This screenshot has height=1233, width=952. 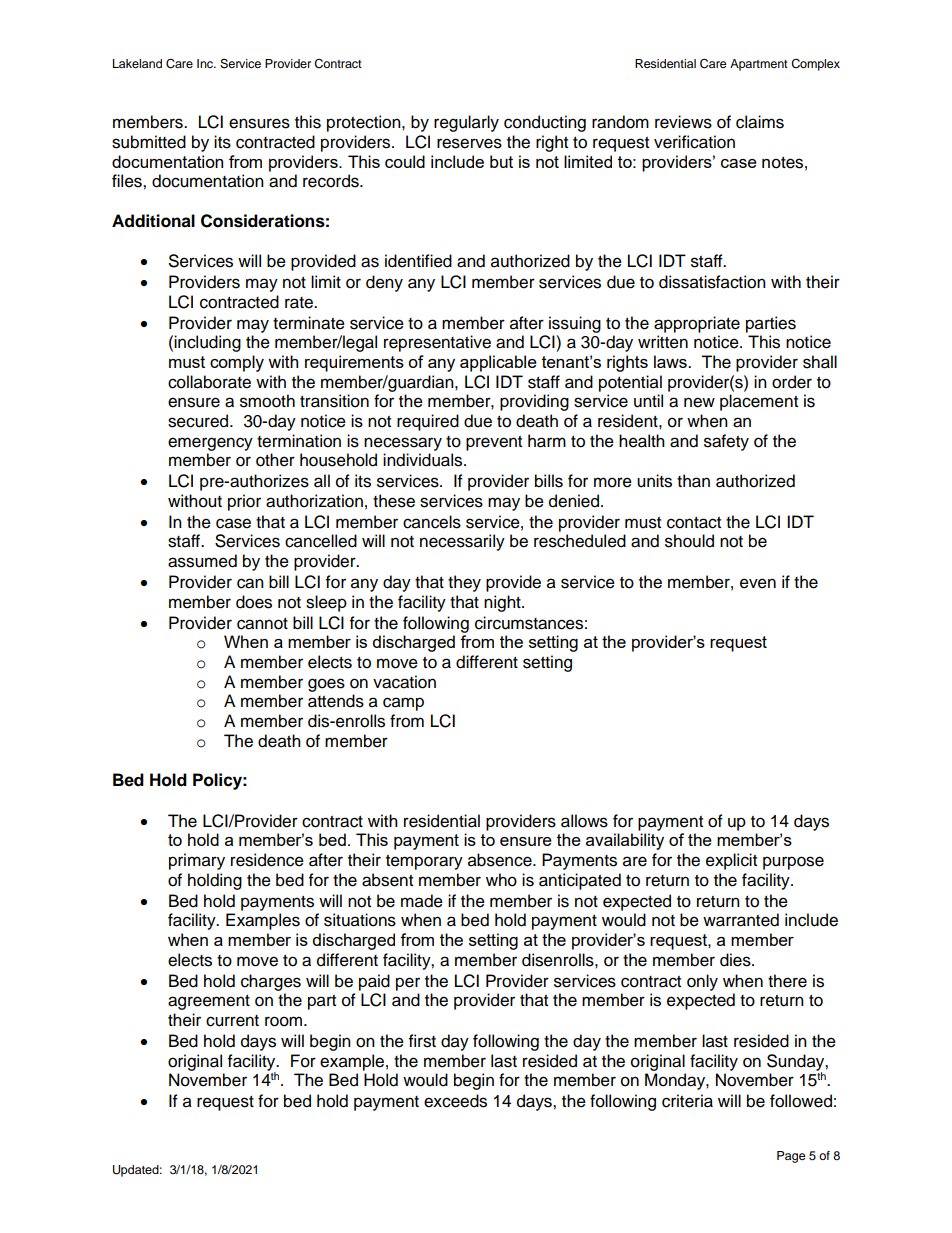 What do you see at coordinates (731, 861) in the screenshot?
I see `explicit` at bounding box center [731, 861].
